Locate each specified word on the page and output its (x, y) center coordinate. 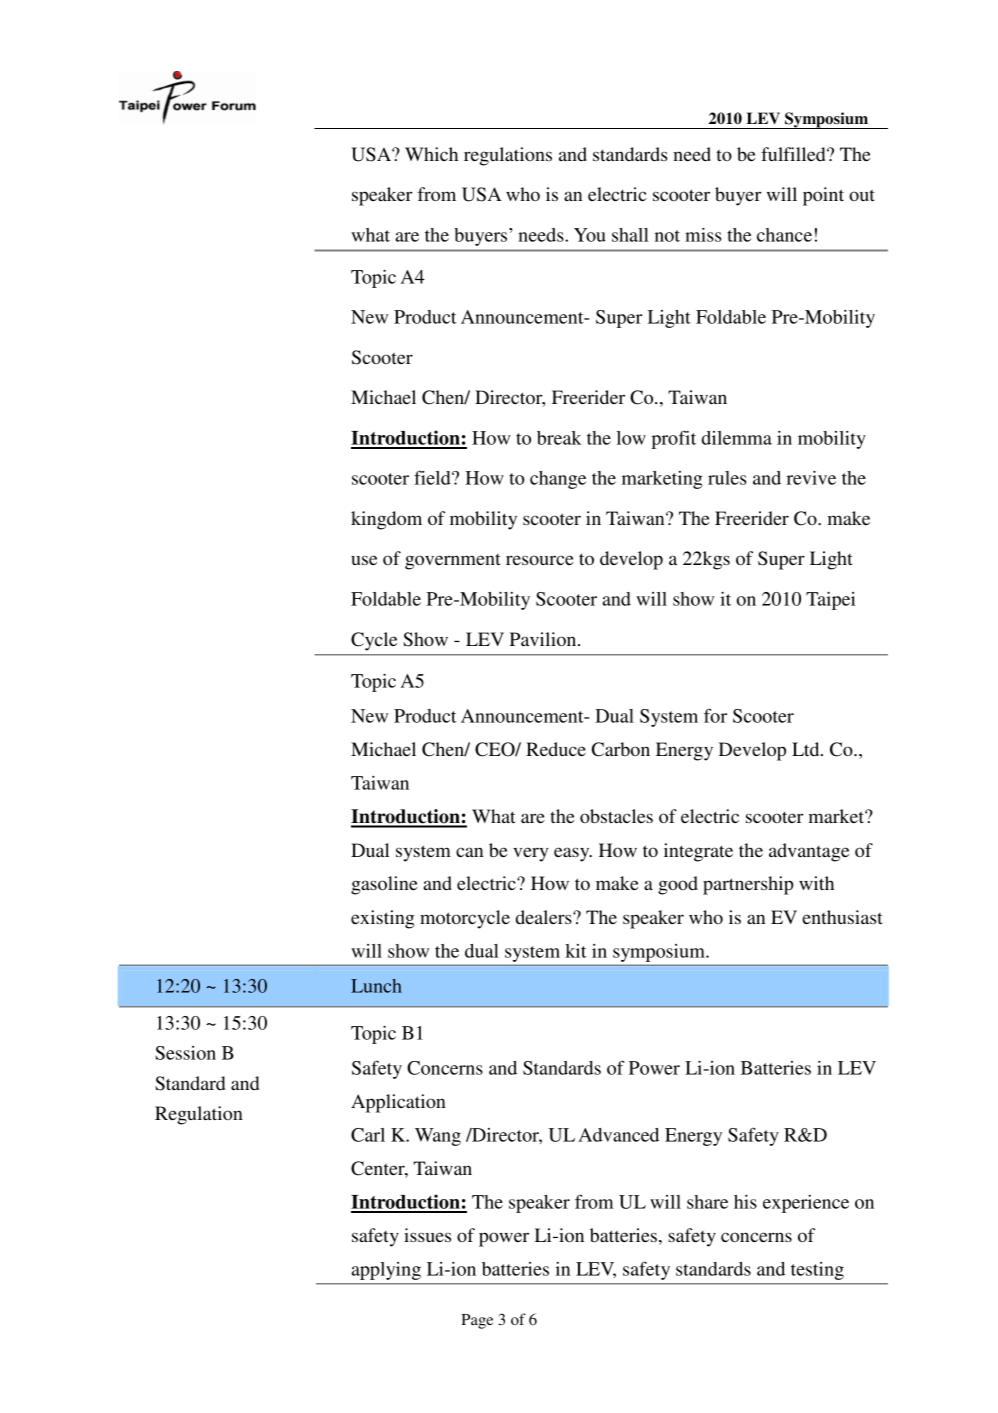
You (590, 235)
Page (477, 1321)
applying (386, 1271)
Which (431, 154)
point (823, 196)
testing (817, 1271)
